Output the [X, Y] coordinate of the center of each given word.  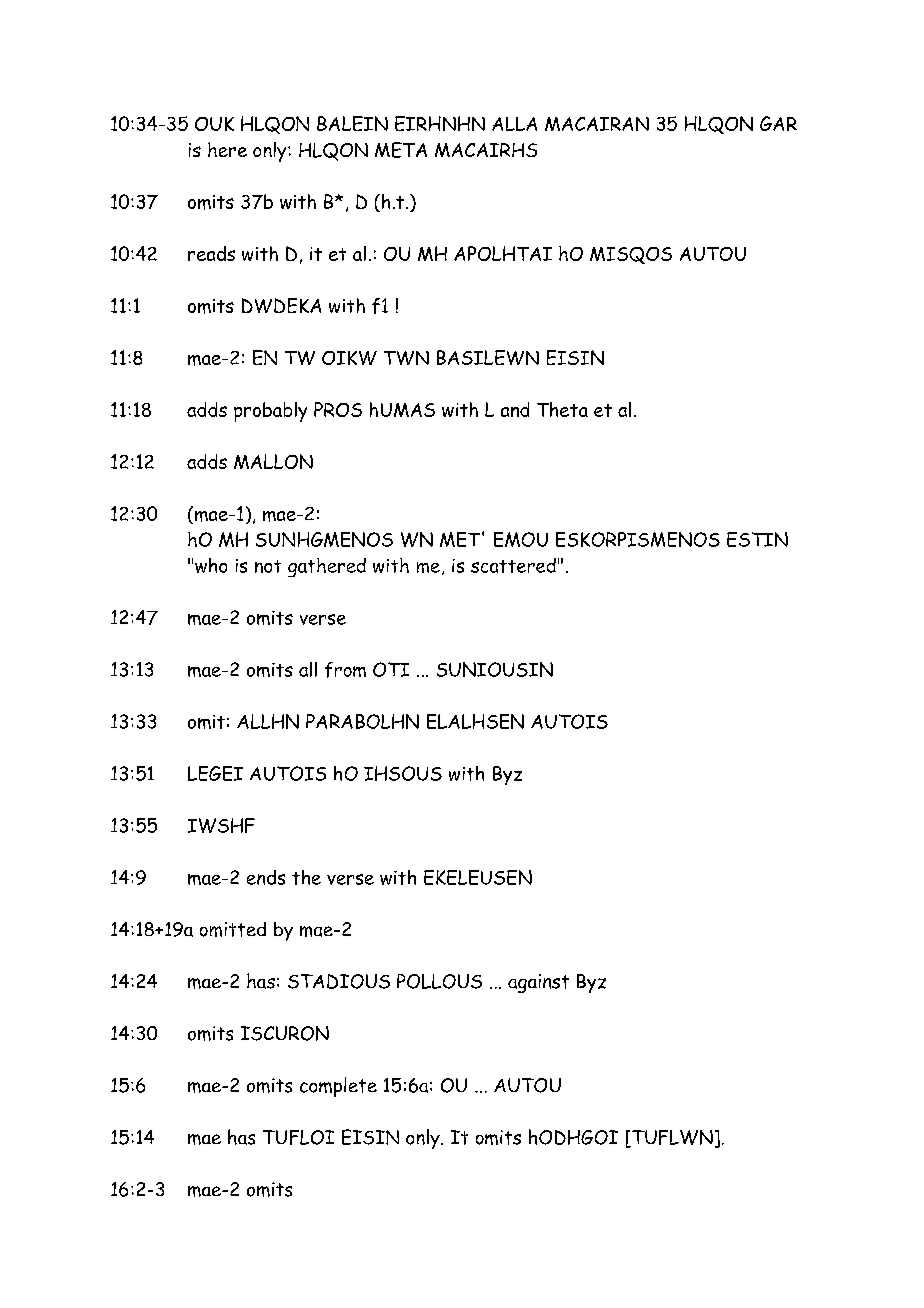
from [345, 670]
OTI [391, 669]
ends [266, 877]
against [538, 983]
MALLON [273, 461]
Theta [562, 409]
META [401, 150]
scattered [513, 565]
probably [270, 412]
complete [338, 1087]
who [211, 565]
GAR [778, 123]
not [268, 566]
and [515, 409]
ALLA [514, 124]
